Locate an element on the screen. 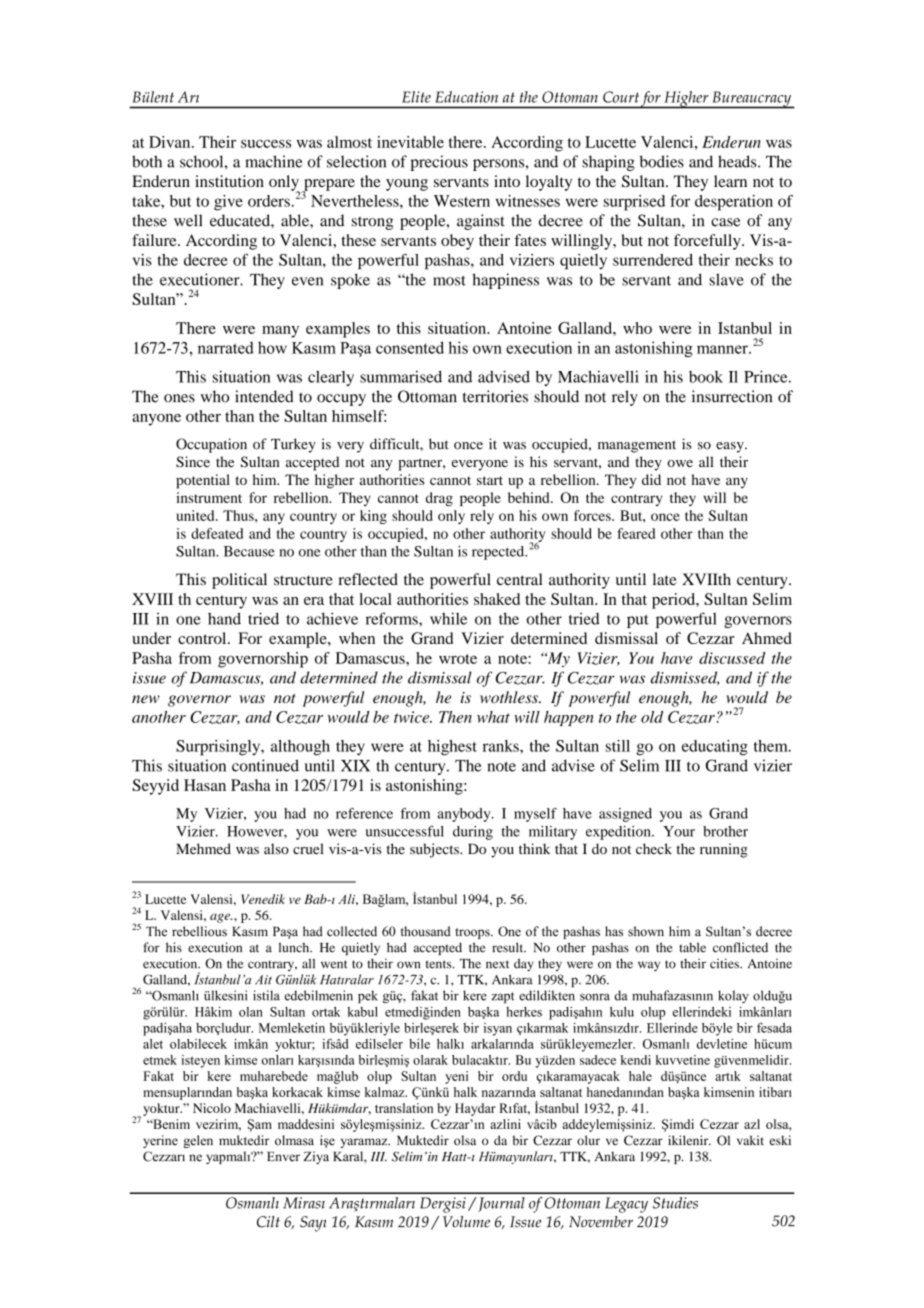 The width and height of the screenshot is (924, 1308). institution is located at coordinates (229, 181).
